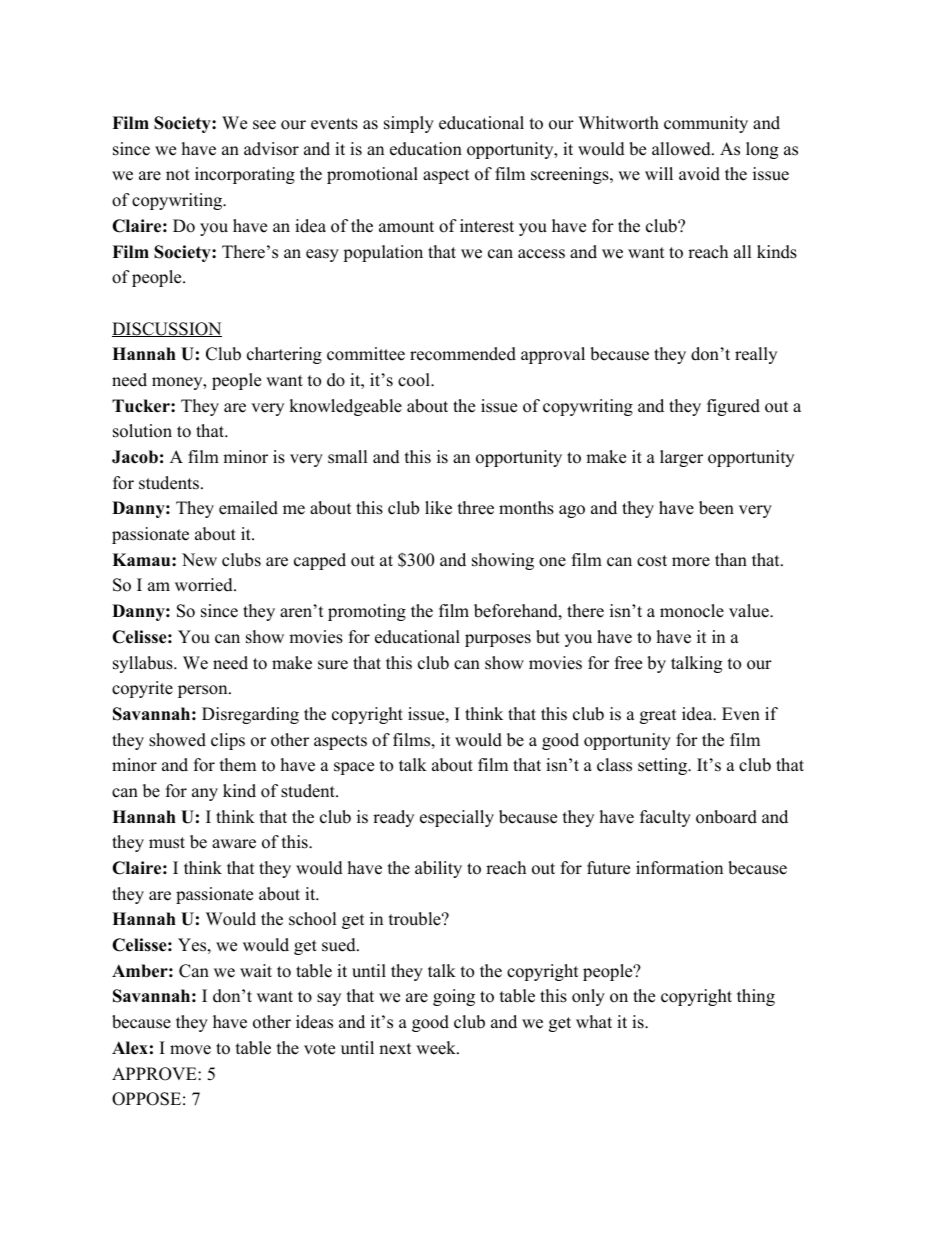 This screenshot has height=1233, width=952. I want to click on really, so click(756, 355).
